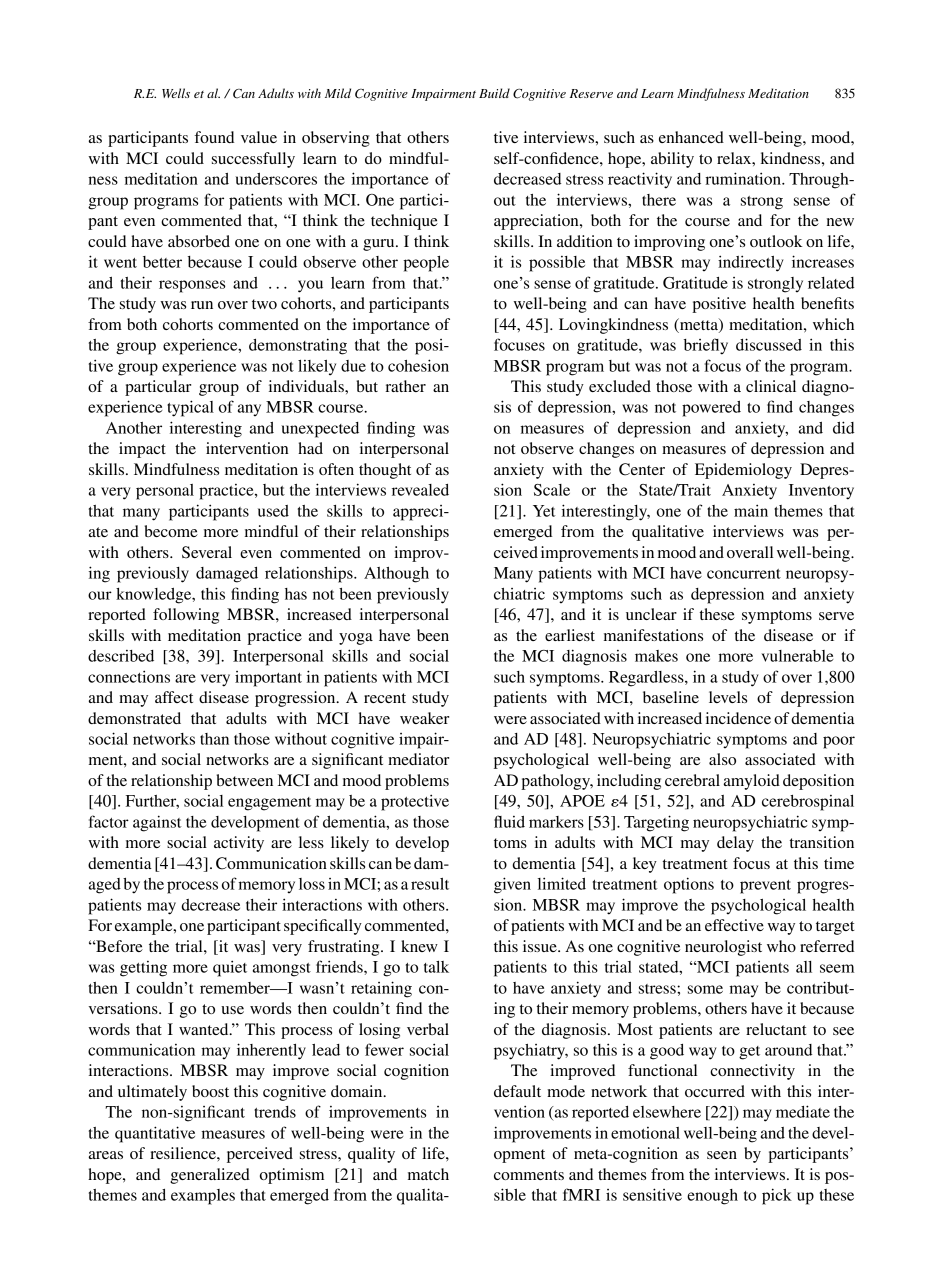 The height and width of the page is (1288, 943). I want to click on match, so click(428, 1174).
